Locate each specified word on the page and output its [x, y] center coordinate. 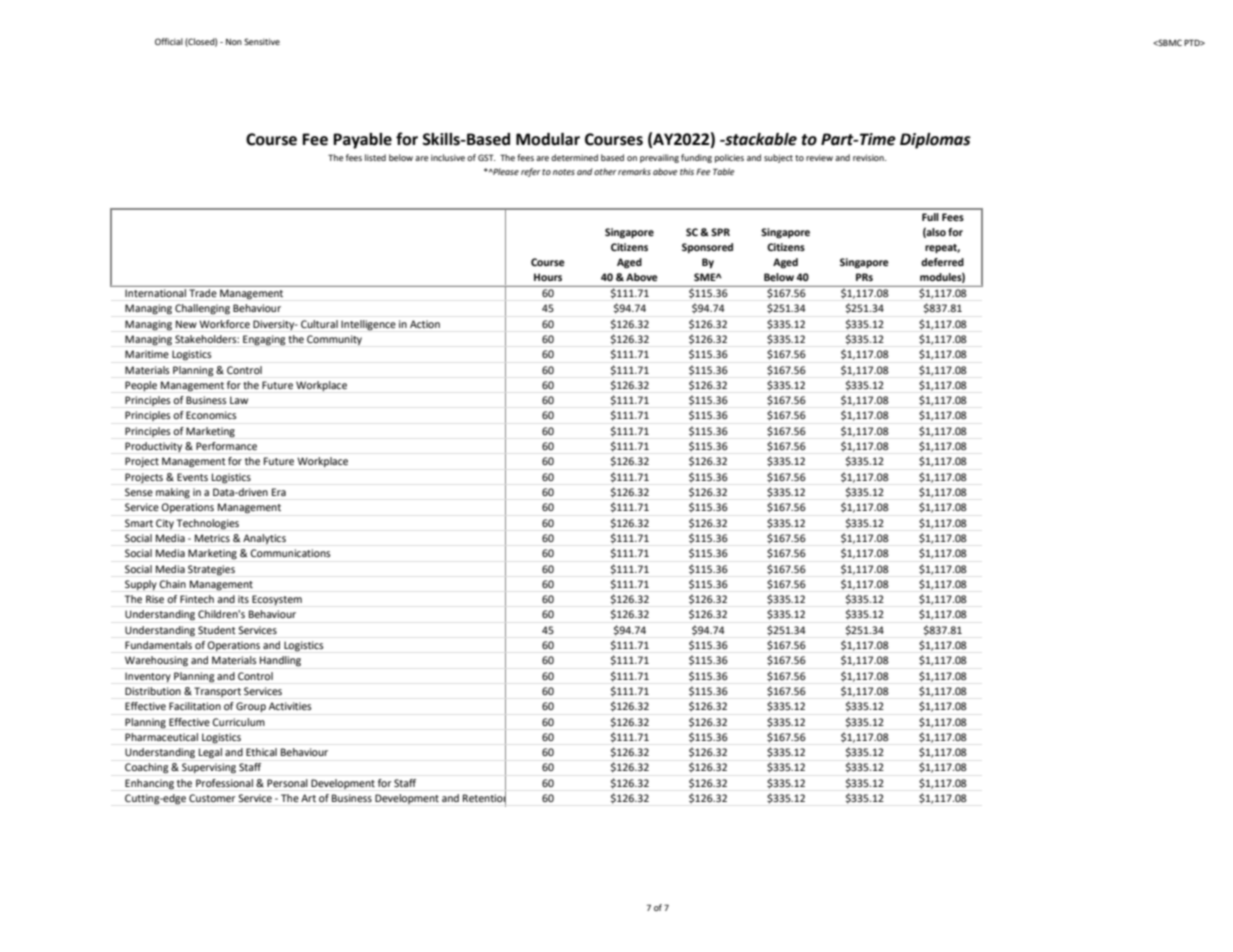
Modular [548, 139]
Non [234, 42]
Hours [548, 277]
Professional [224, 783]
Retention [484, 798]
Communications [290, 553]
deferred [942, 262]
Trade [203, 293]
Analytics [264, 539]
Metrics [212, 538]
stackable [760, 139]
